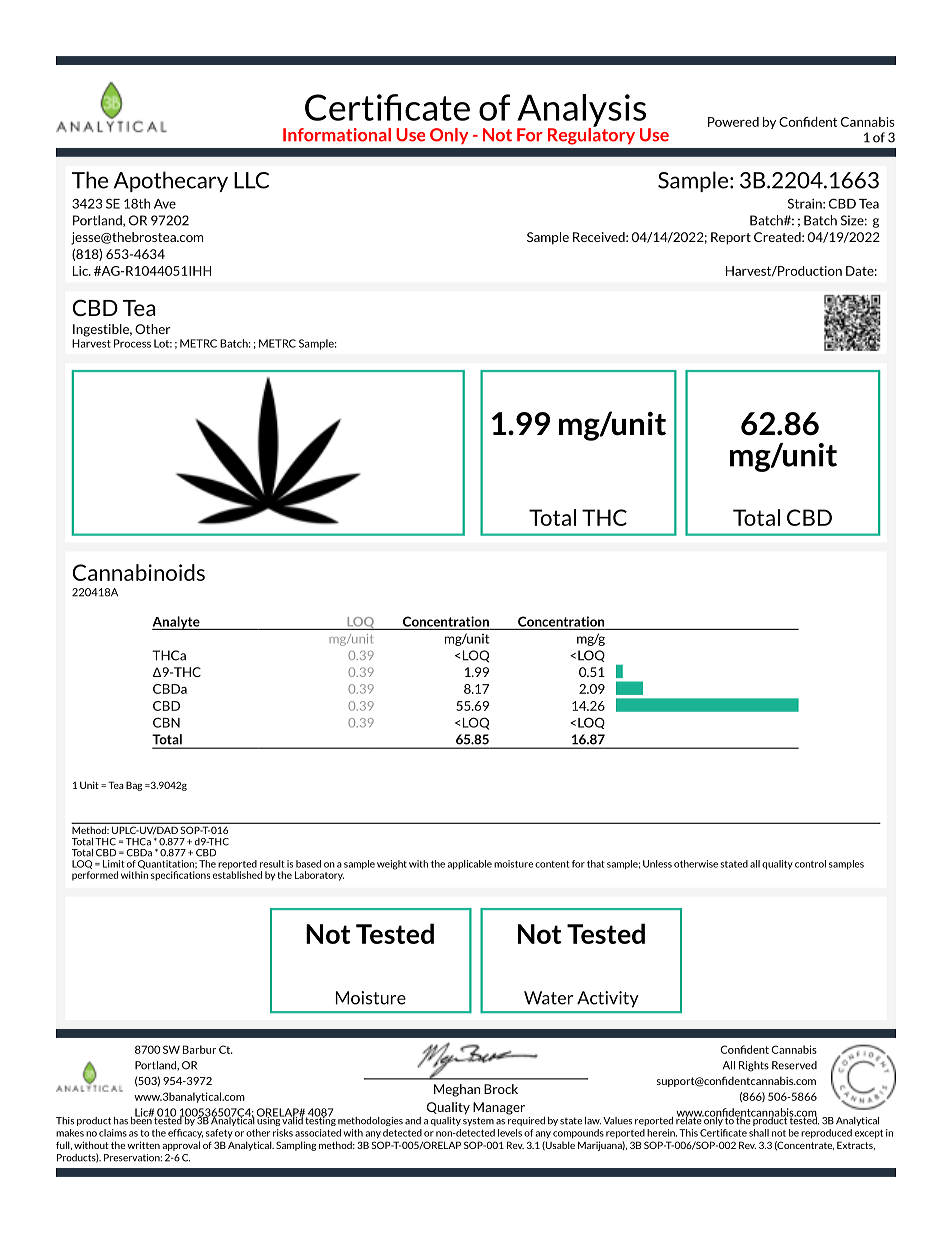 This image has height=1233, width=952. I want to click on Analyte, so click(177, 623).
